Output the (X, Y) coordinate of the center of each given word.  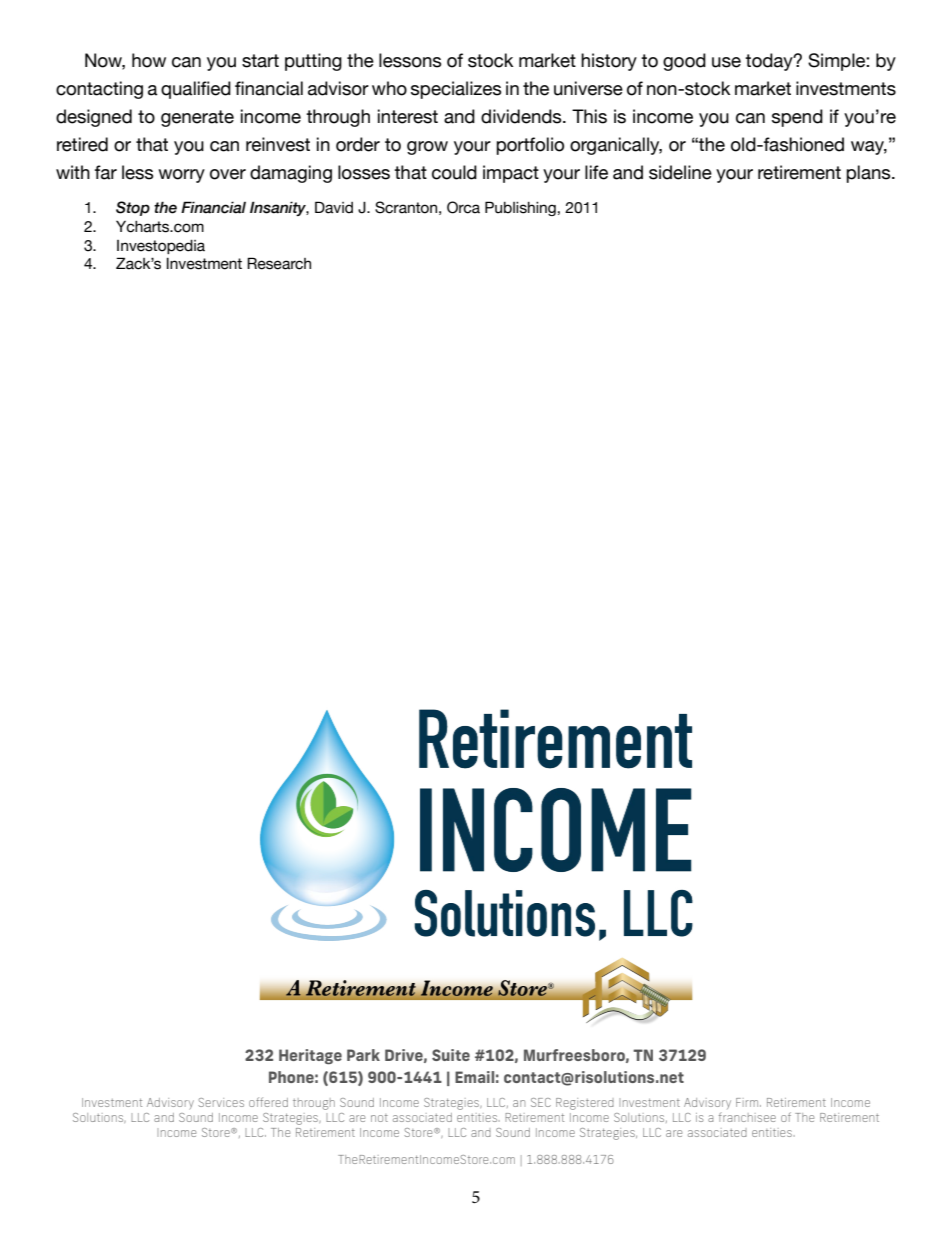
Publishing (520, 208)
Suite (451, 1055)
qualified (196, 90)
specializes (456, 90)
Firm (747, 1102)
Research (279, 263)
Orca (463, 207)
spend (797, 118)
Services (221, 1102)
